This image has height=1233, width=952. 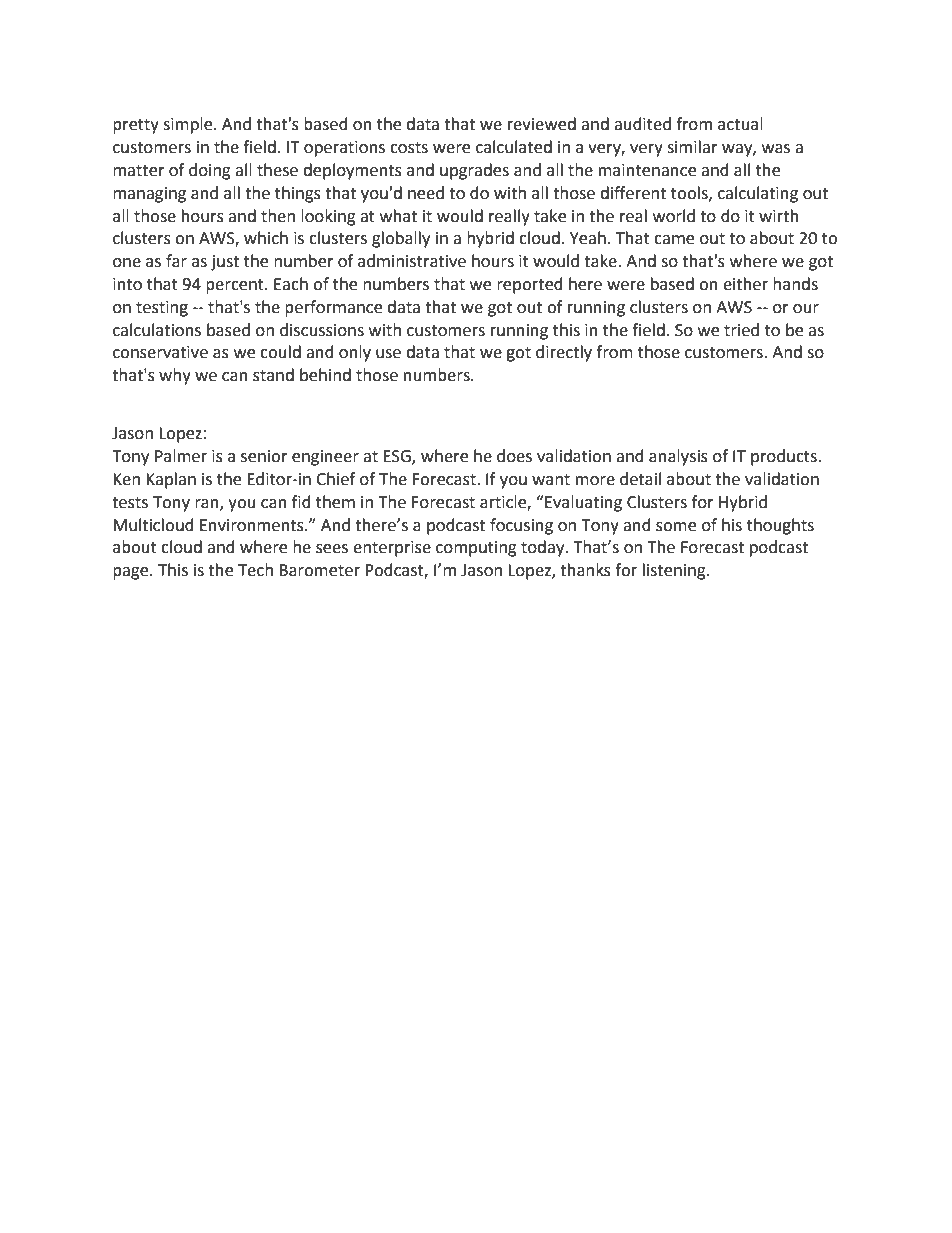 What do you see at coordinates (255, 570) in the image?
I see `Tech` at bounding box center [255, 570].
